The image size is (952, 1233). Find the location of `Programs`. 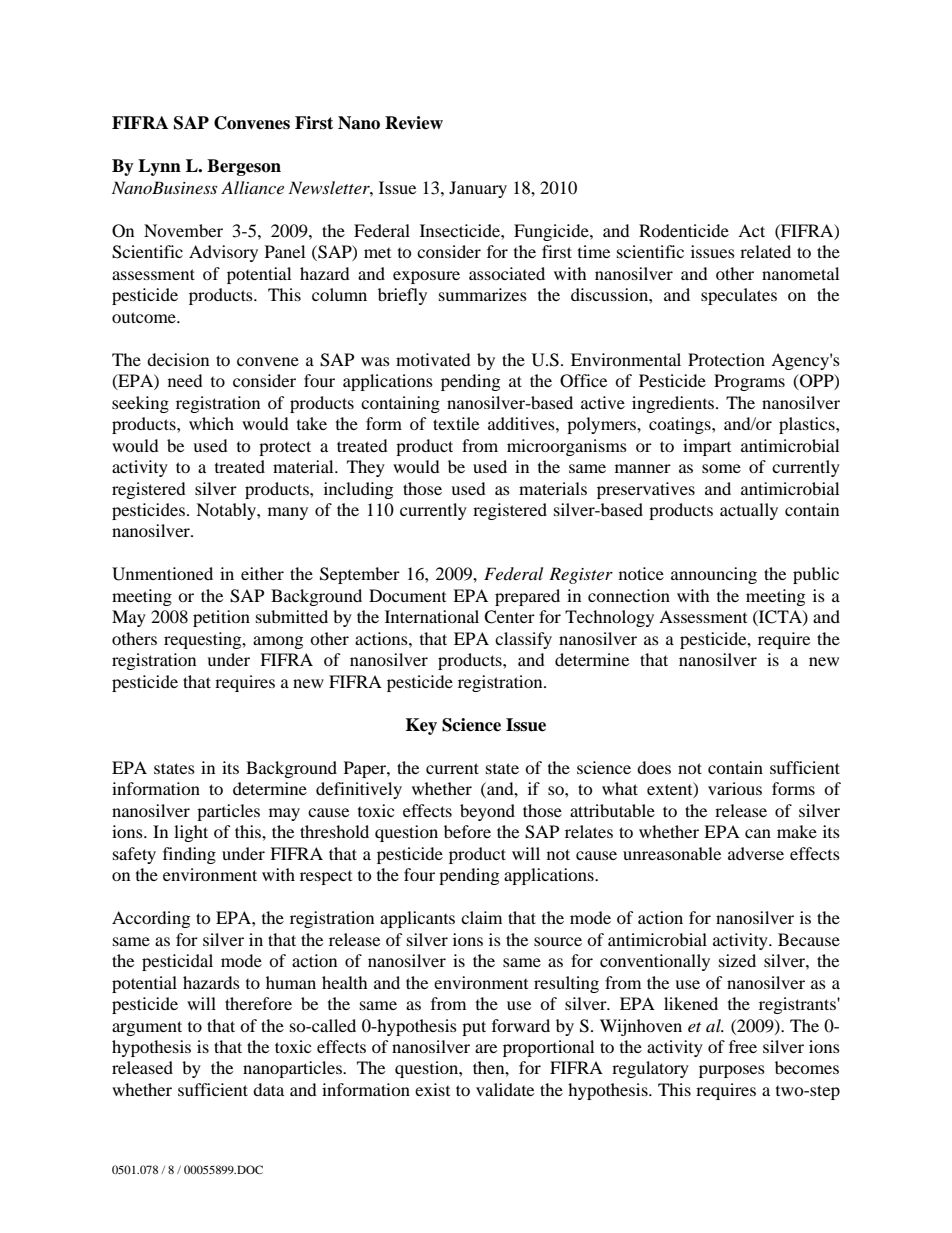

Programs is located at coordinates (749, 382).
